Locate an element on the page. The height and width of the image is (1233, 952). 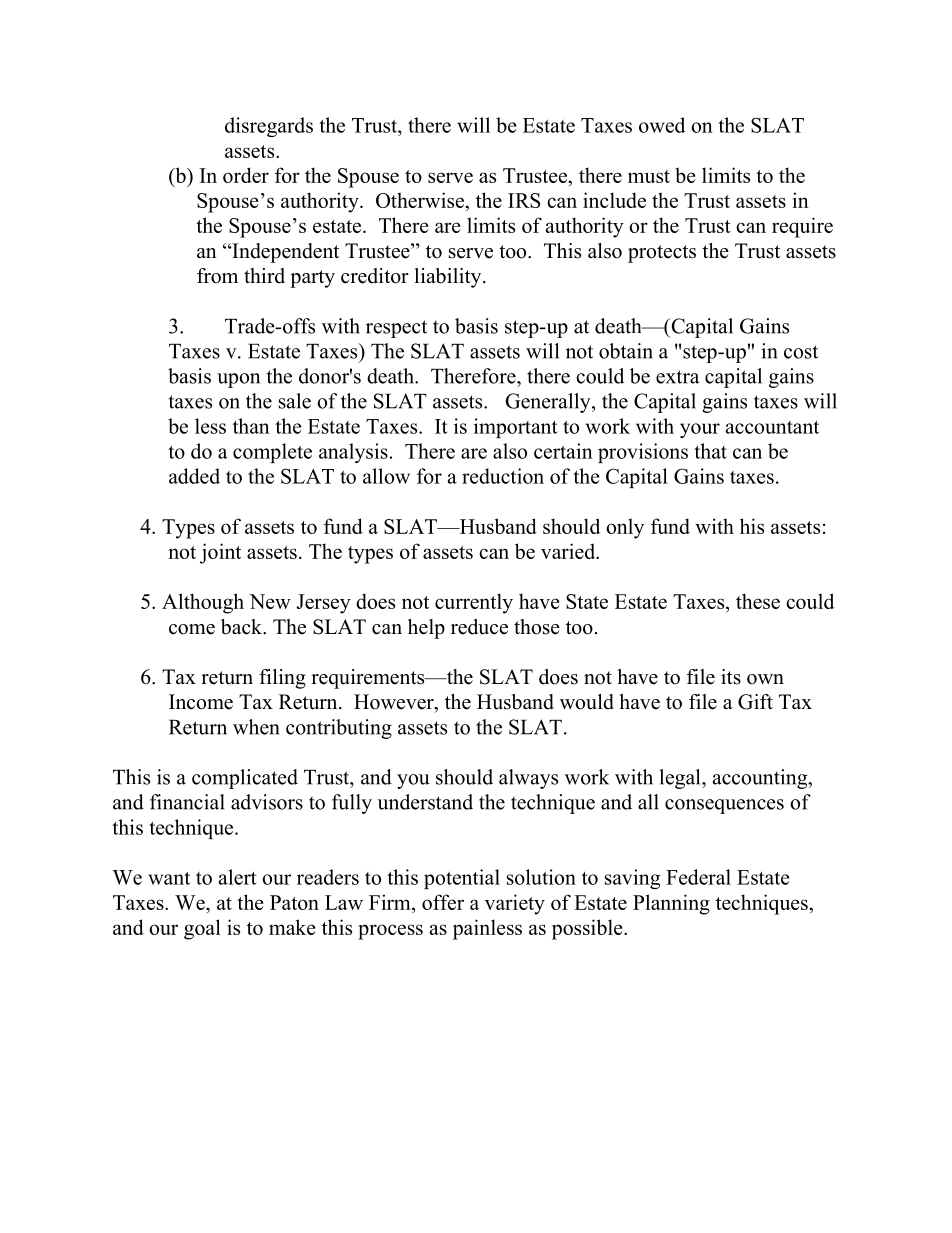
Planning is located at coordinates (671, 904).
